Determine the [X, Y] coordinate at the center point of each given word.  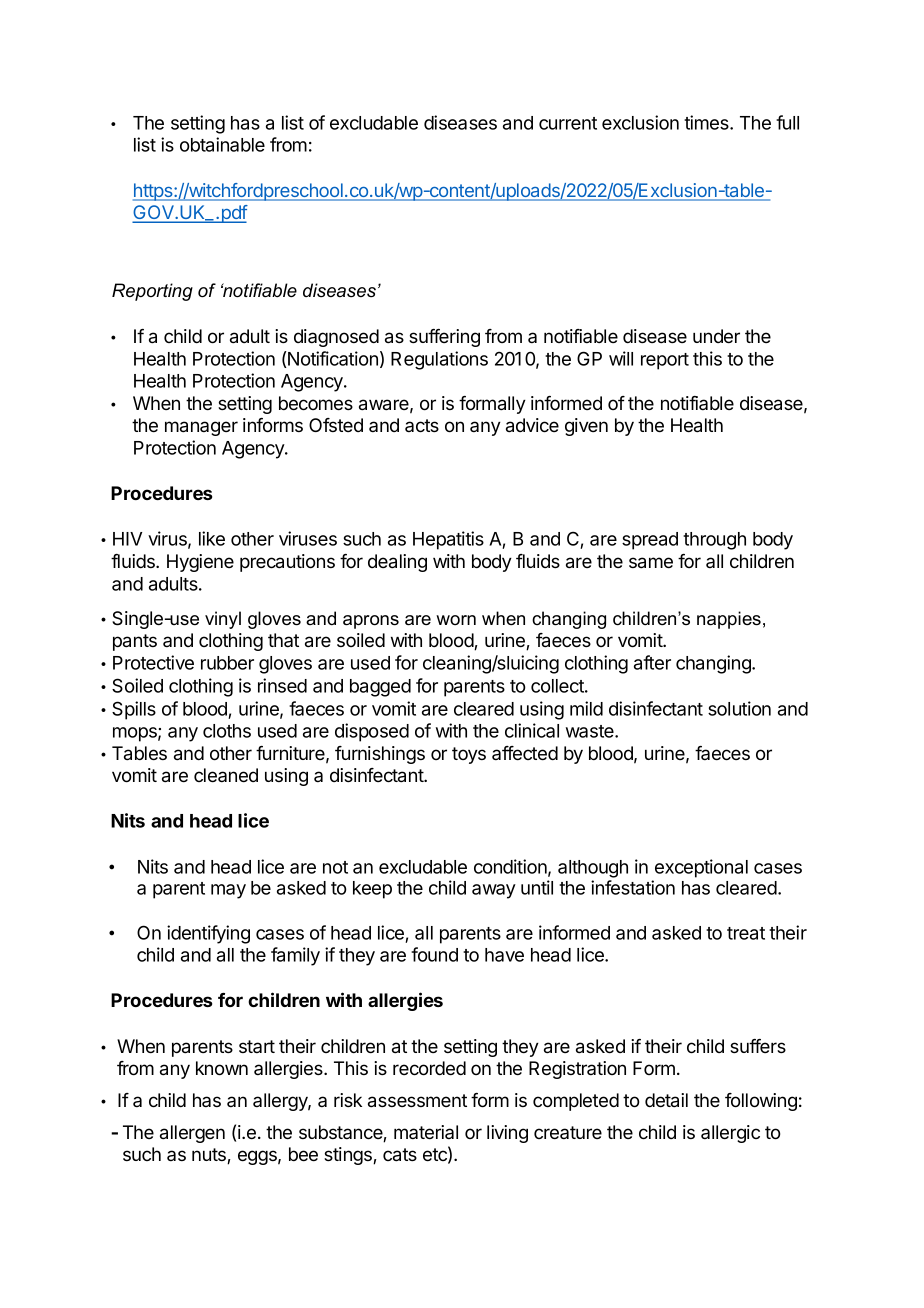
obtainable [222, 144]
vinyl [223, 620]
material [426, 1132]
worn [456, 620]
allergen [192, 1134]
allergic [730, 1134]
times [707, 122]
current [568, 123]
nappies [729, 620]
